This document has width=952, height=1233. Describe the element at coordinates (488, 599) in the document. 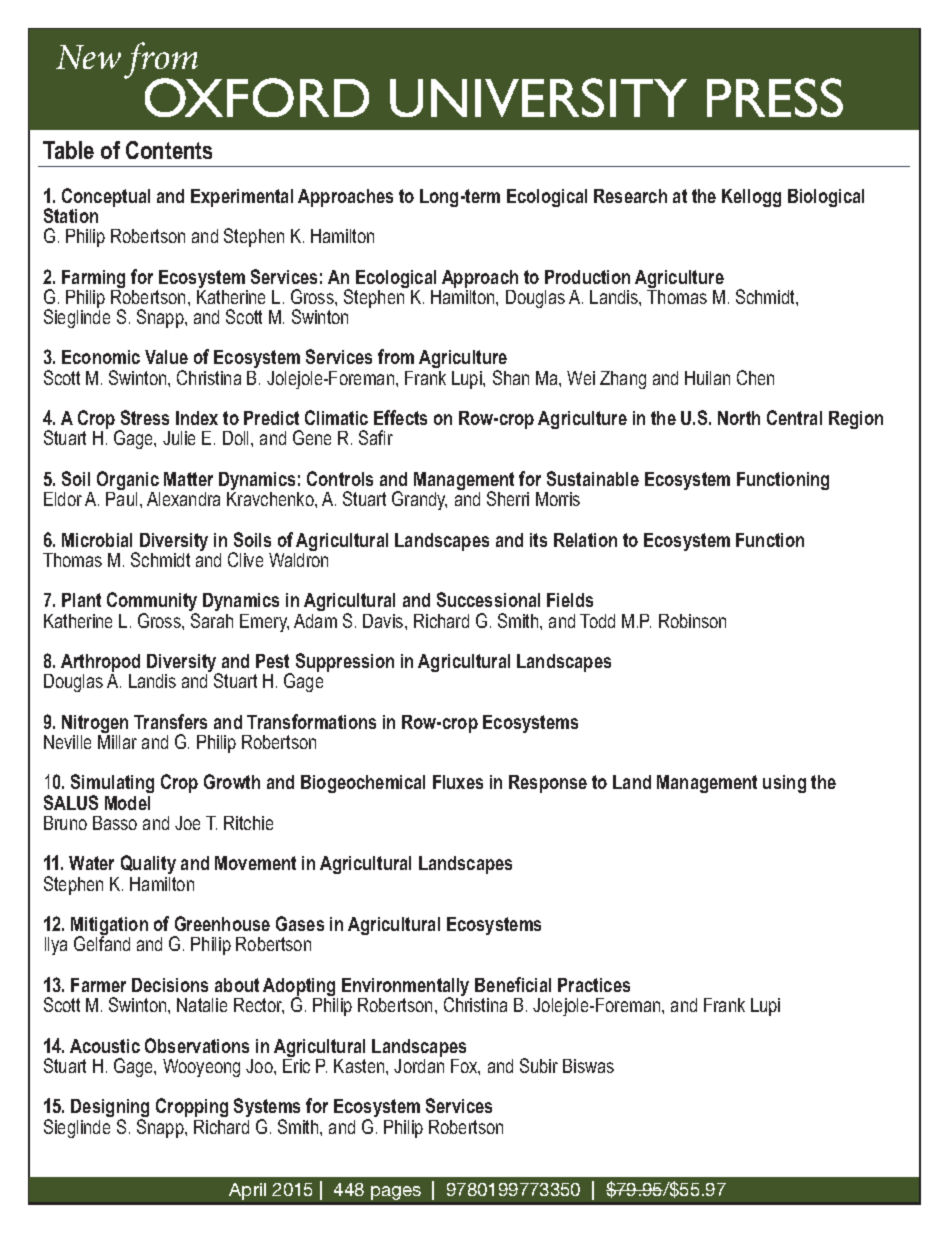

I see `Successional` at that location.
